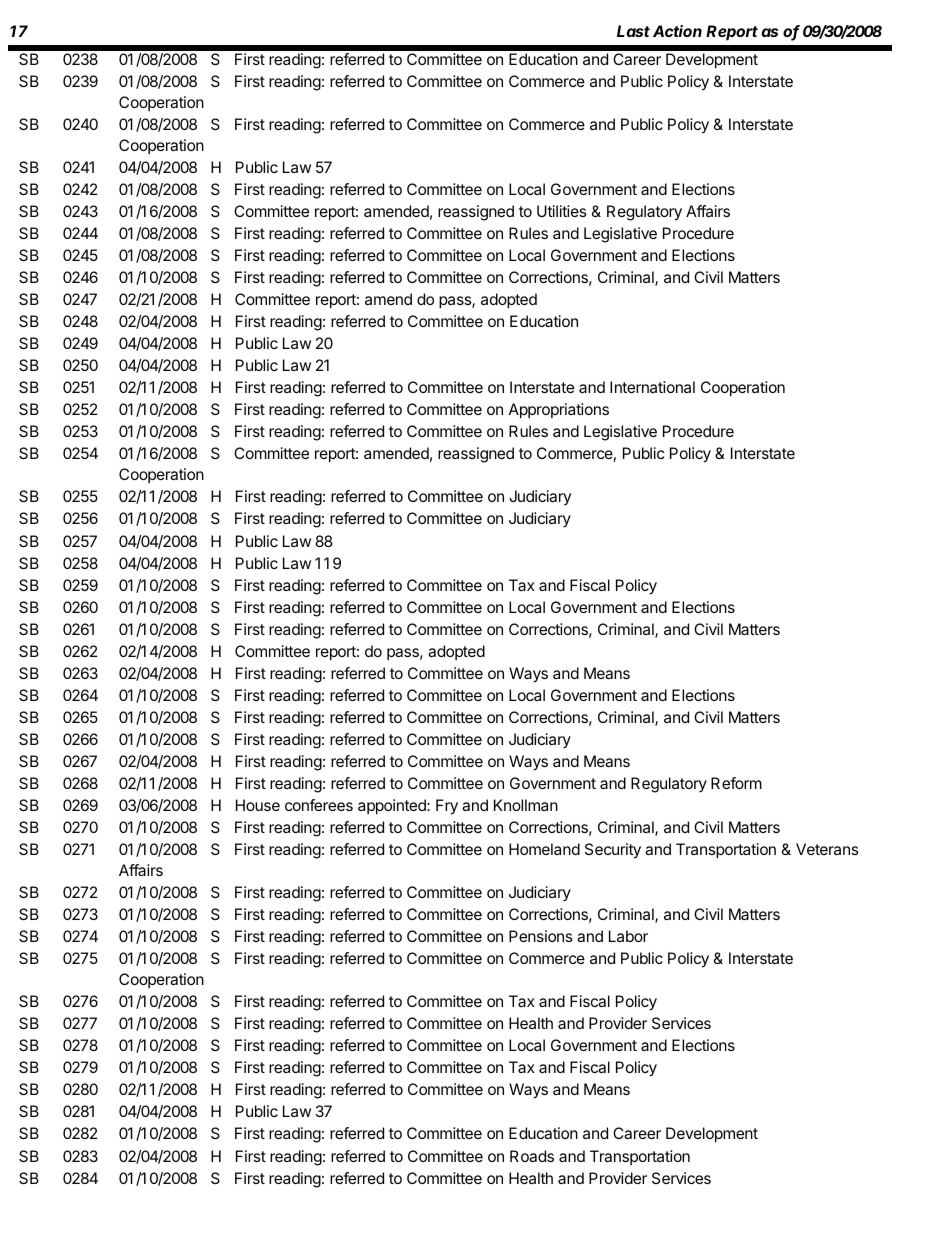  Describe the element at coordinates (677, 31) in the screenshot. I see `Action` at that location.
